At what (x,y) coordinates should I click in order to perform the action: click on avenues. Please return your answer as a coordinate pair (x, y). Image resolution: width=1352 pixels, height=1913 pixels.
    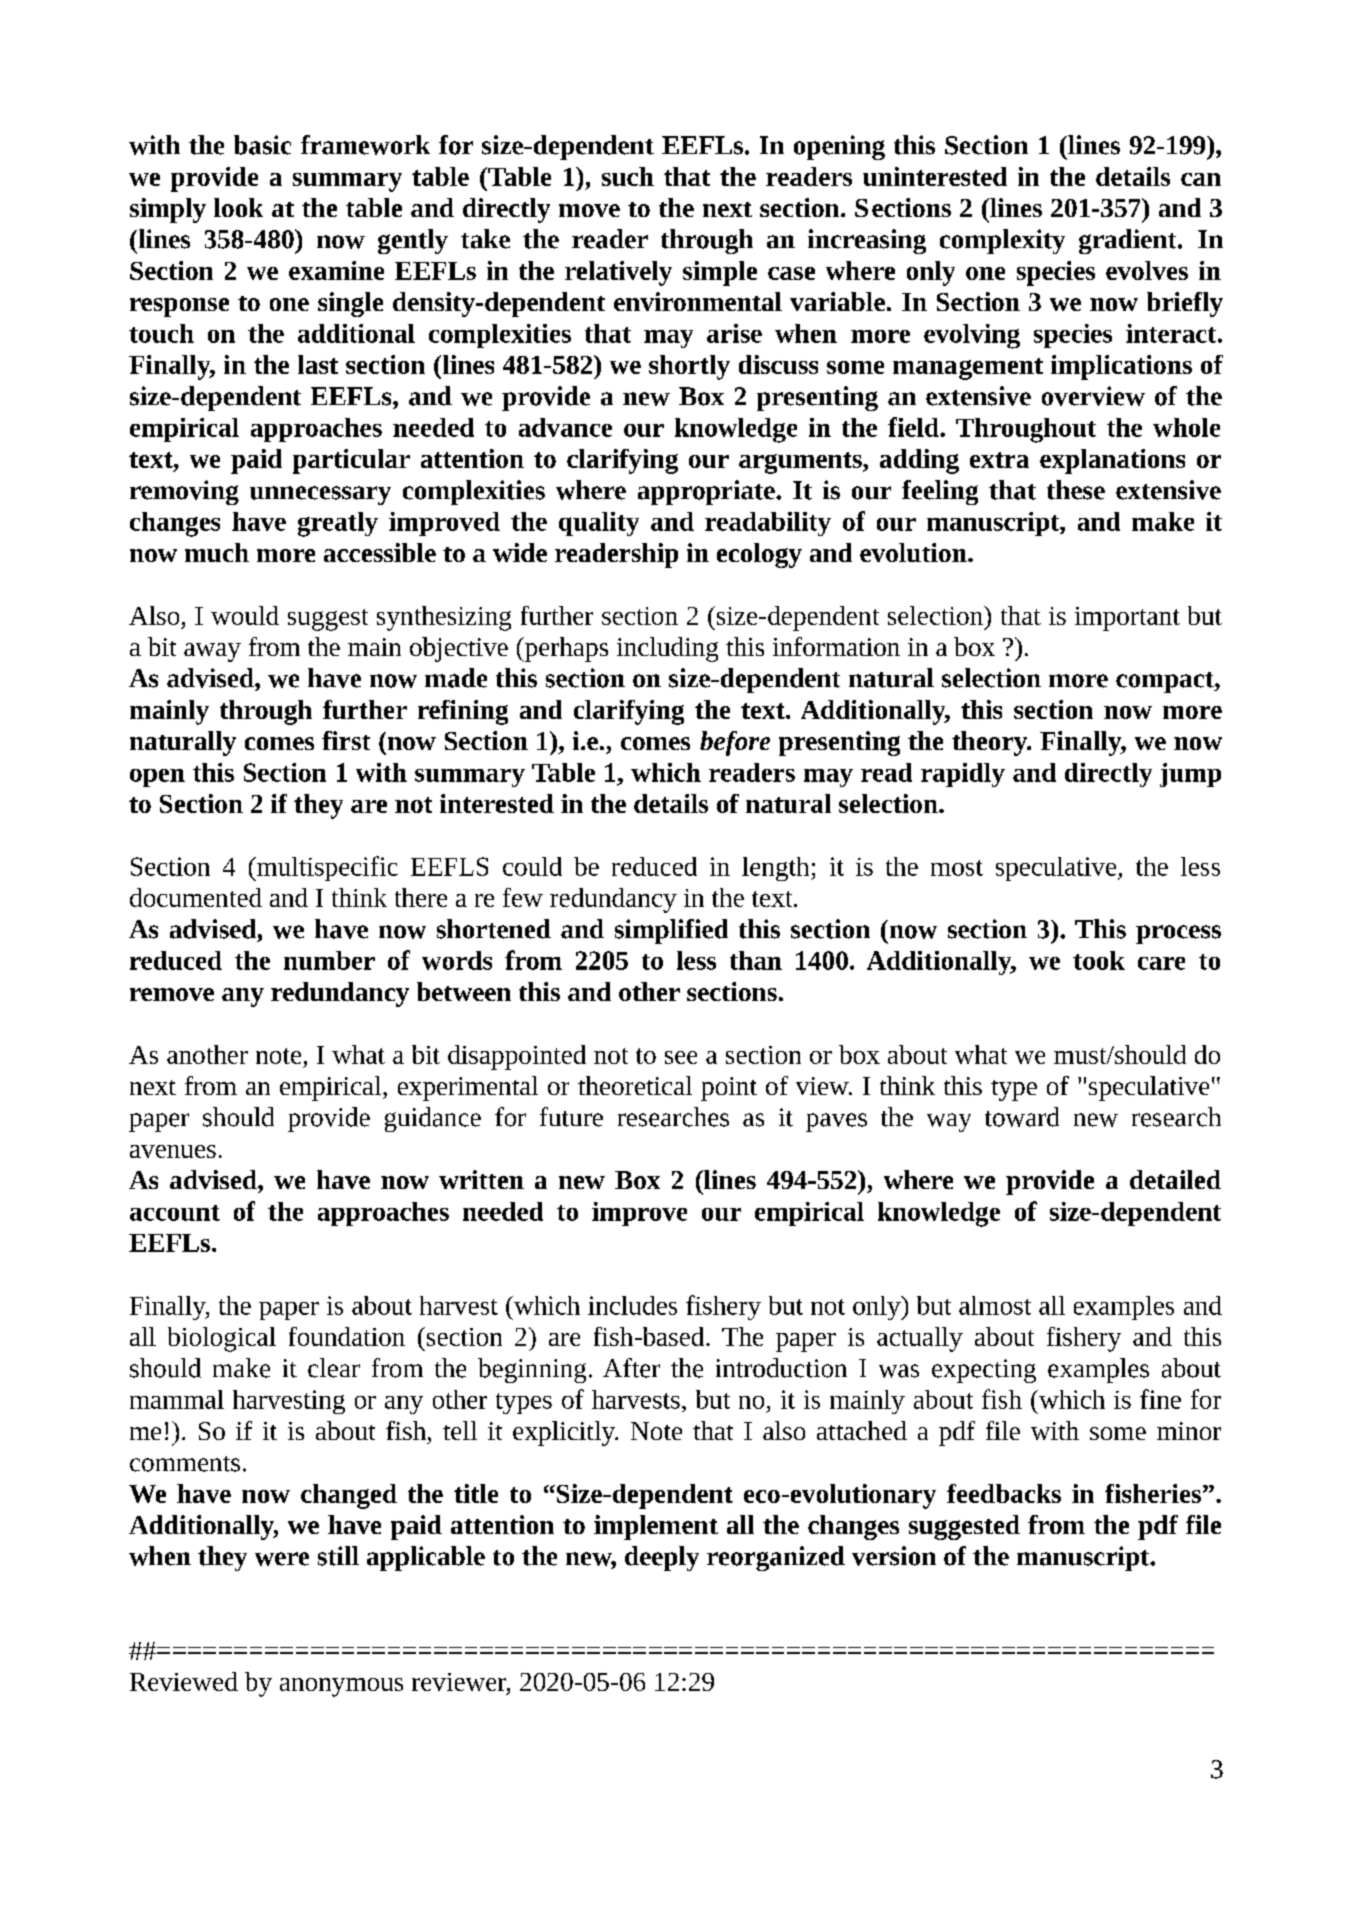
    Looking at the image, I should click on (173, 1151).
